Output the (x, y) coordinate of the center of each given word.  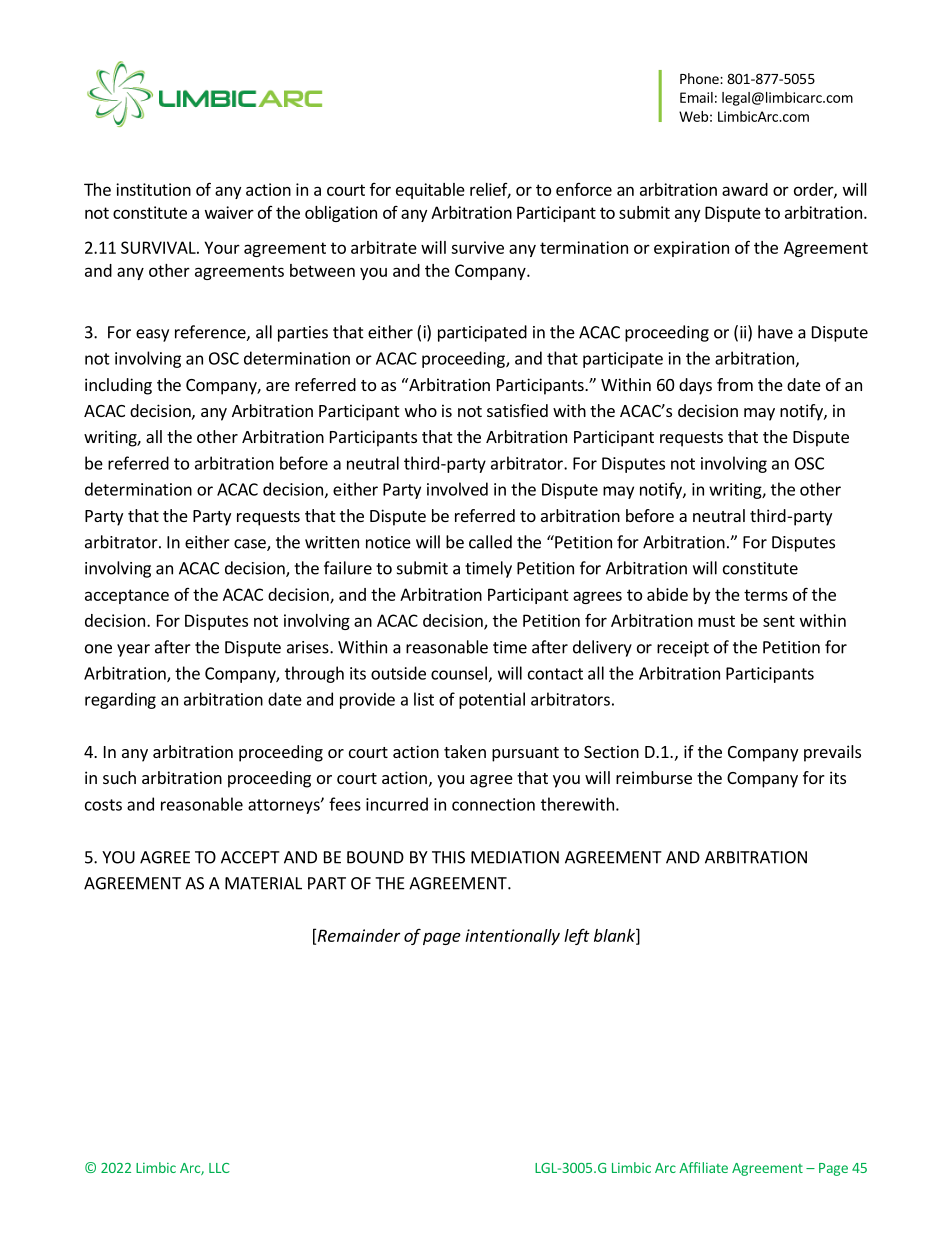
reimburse (654, 777)
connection (493, 804)
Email (696, 97)
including (118, 386)
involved (457, 489)
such (119, 777)
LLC (219, 1168)
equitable (430, 191)
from (735, 384)
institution (153, 189)
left (577, 936)
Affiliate (703, 1167)
